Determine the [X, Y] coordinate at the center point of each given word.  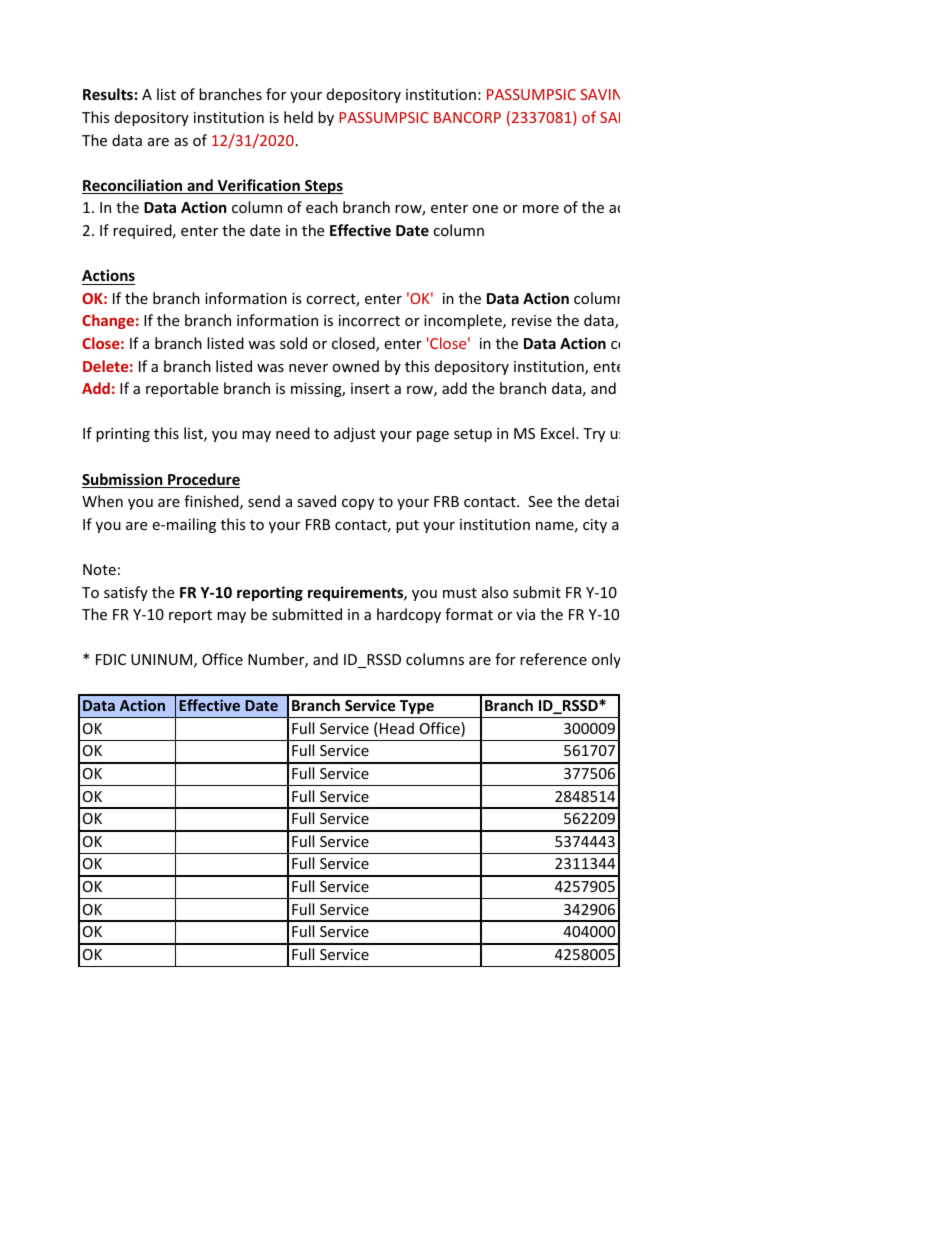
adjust [355, 434]
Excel [559, 433]
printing [123, 435]
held [298, 117]
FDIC [111, 659]
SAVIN [600, 94]
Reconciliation [133, 186]
